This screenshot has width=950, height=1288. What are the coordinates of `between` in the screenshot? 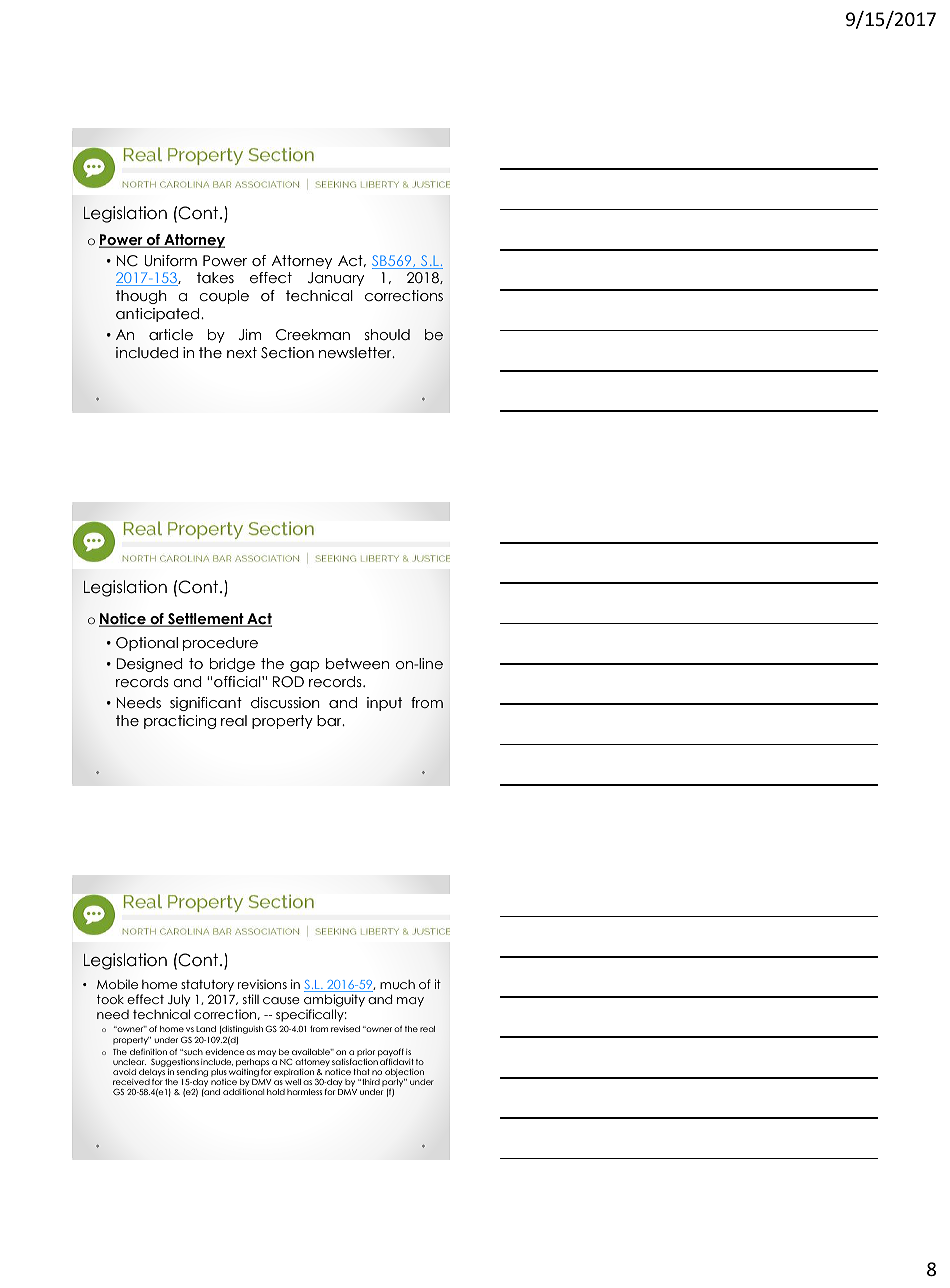 It's located at (357, 663).
